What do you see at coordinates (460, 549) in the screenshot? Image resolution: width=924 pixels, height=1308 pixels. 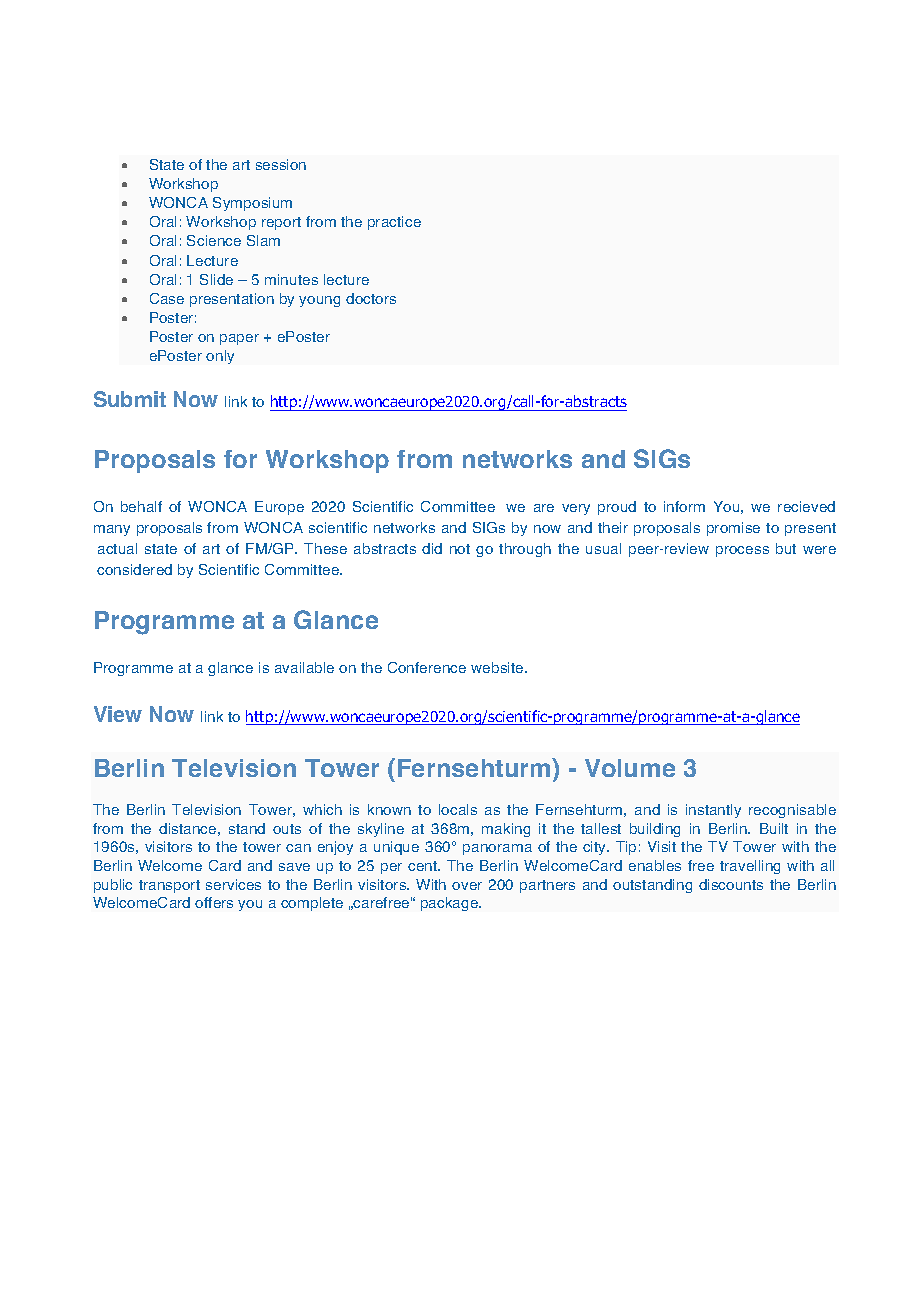 I see `not` at bounding box center [460, 549].
